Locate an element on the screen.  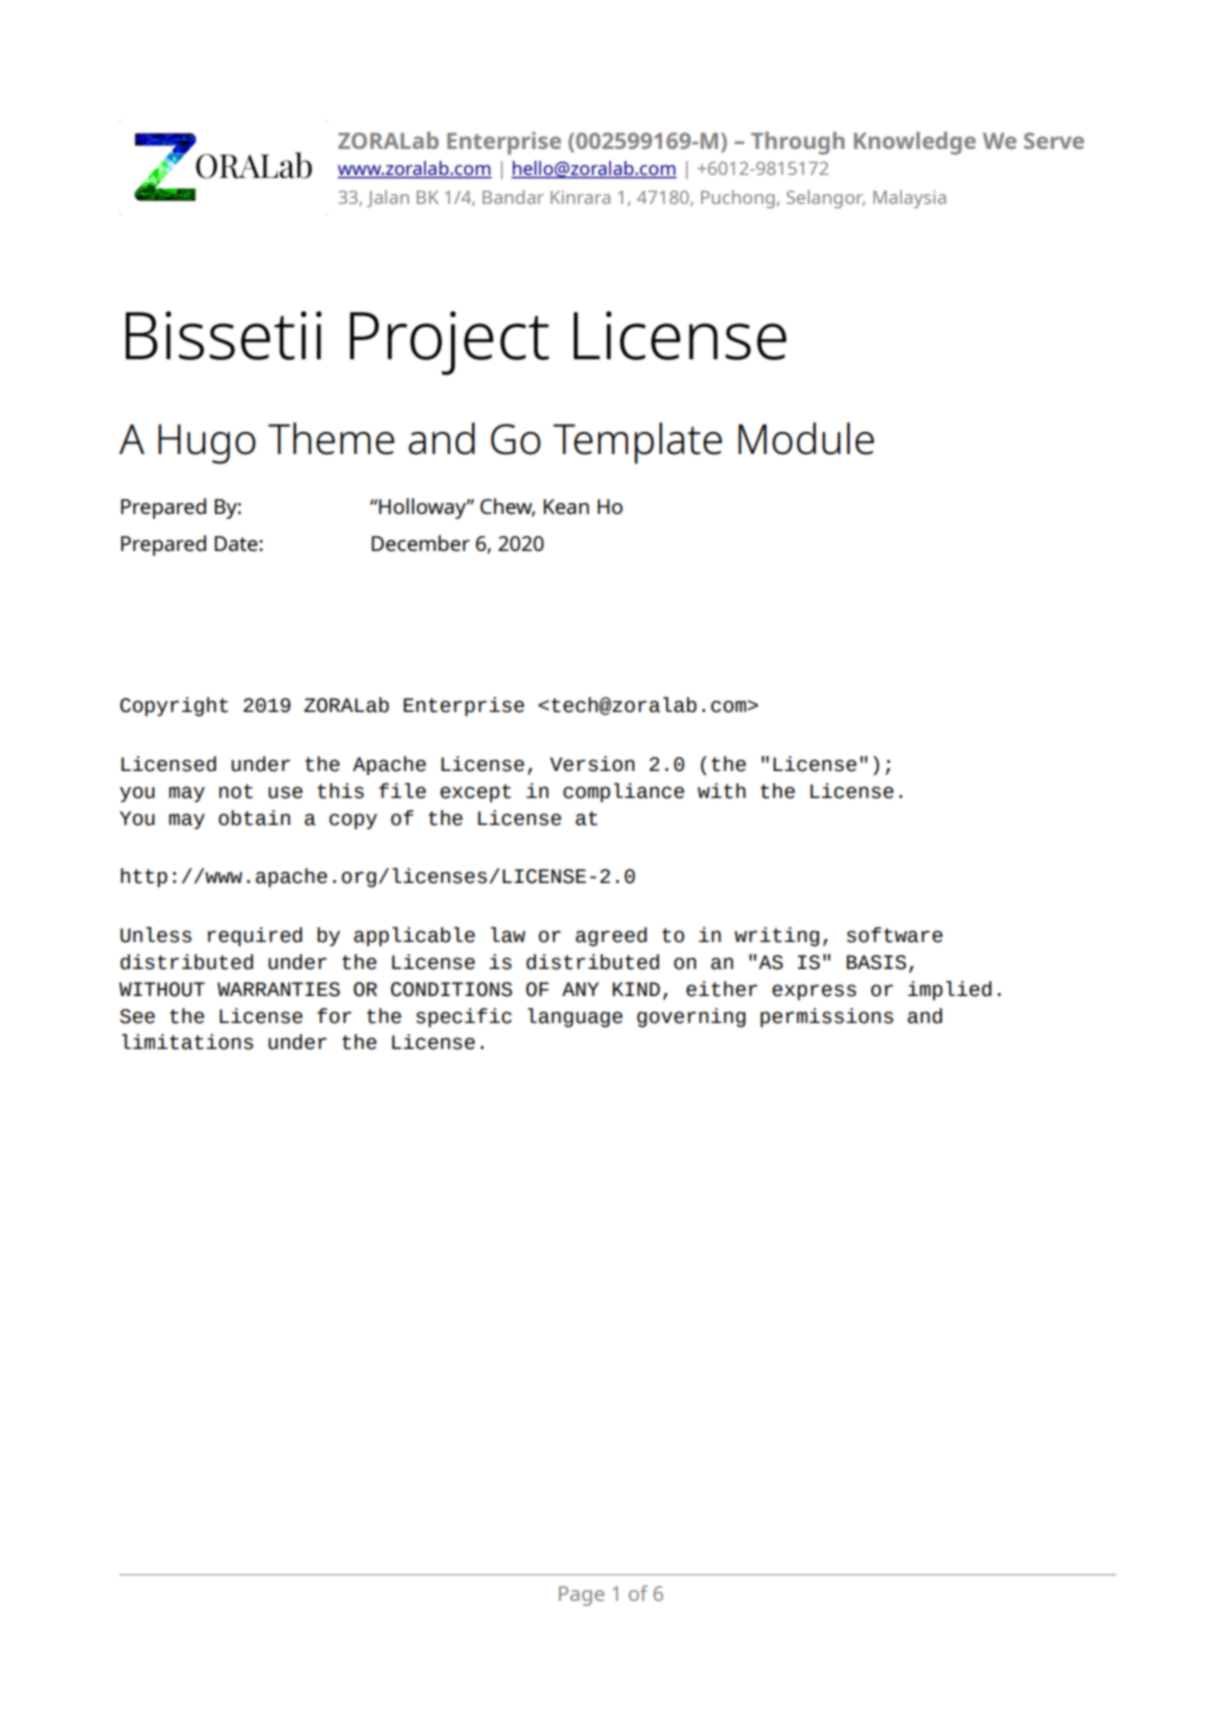
Malaysia is located at coordinates (909, 199).
